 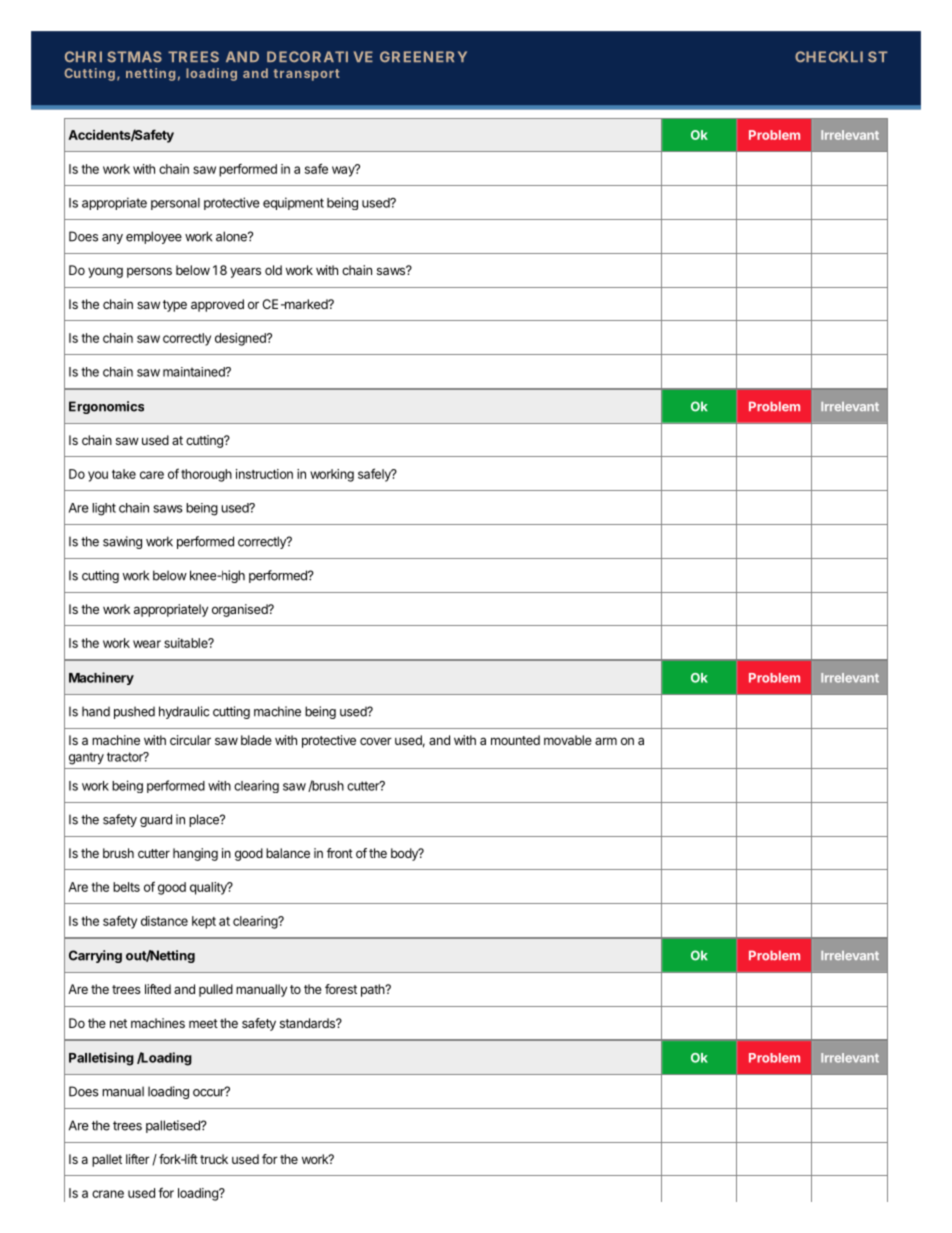 What do you see at coordinates (113, 57) in the screenshot?
I see `CHRISTMAS` at bounding box center [113, 57].
